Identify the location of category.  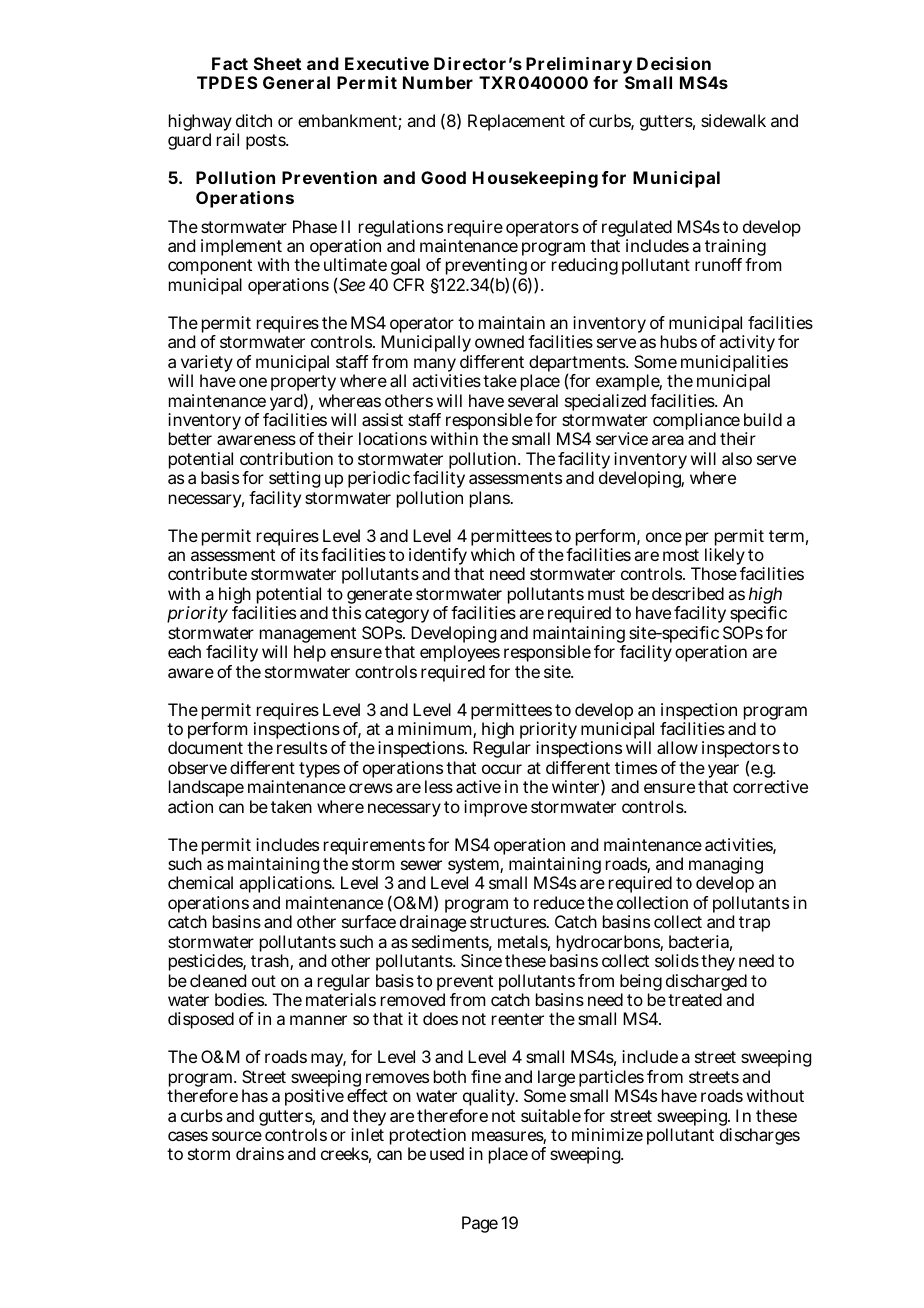
(397, 617).
